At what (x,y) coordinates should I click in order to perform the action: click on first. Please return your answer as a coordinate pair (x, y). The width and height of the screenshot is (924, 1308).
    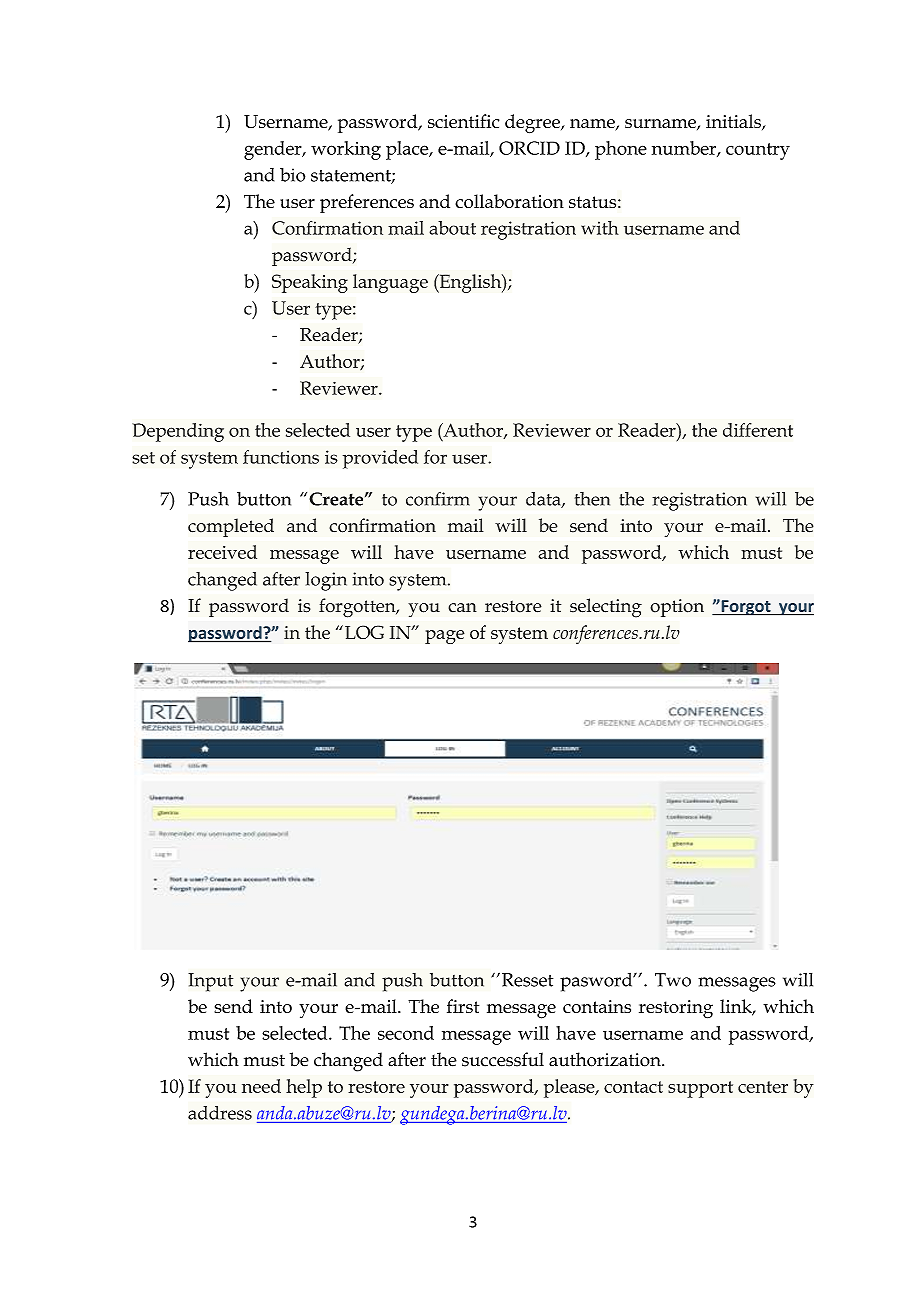
    Looking at the image, I should click on (463, 1006).
